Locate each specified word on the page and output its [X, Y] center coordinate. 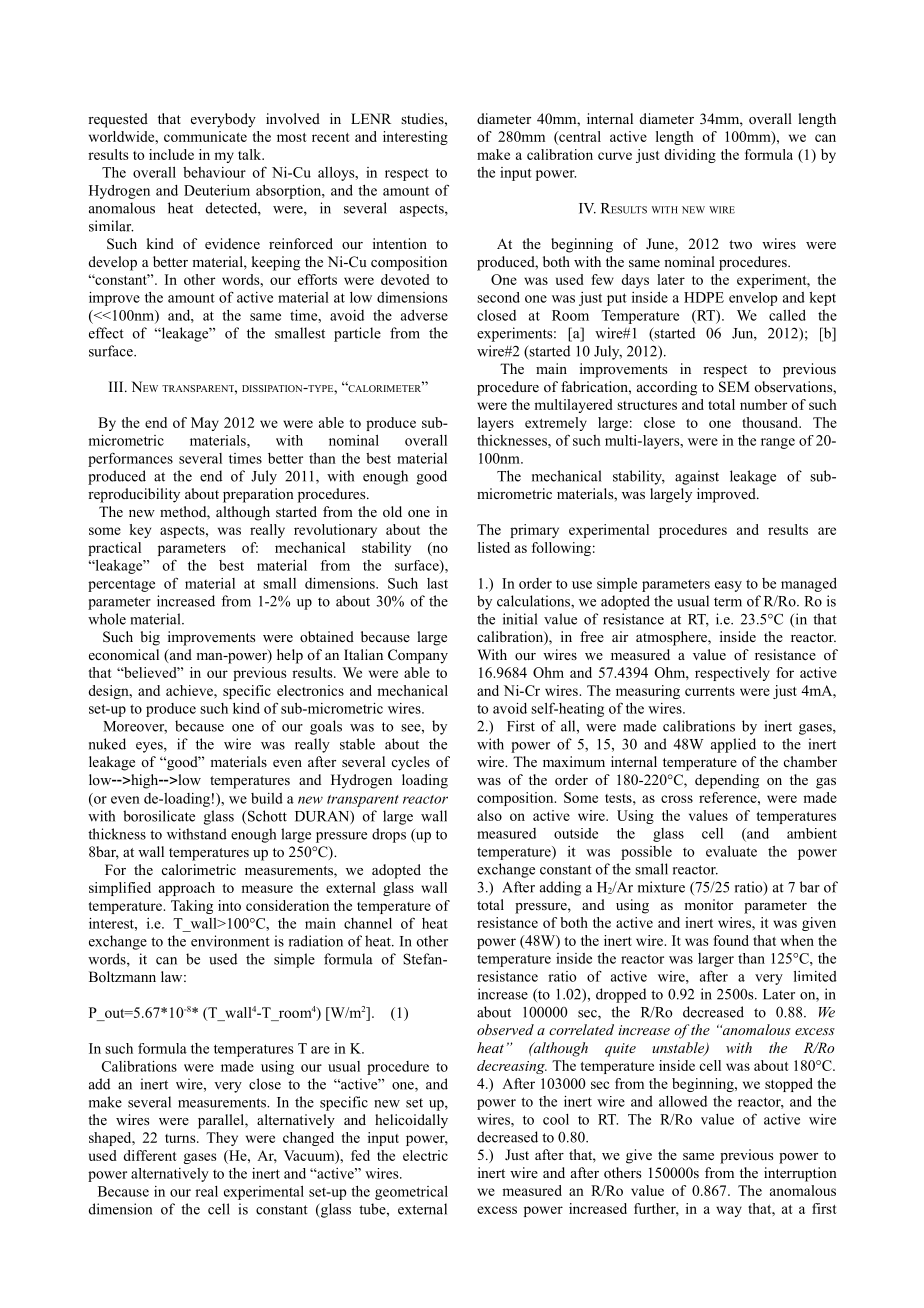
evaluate [731, 851]
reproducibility [134, 495]
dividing [690, 156]
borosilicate [159, 816]
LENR [371, 118]
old [392, 511]
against [697, 477]
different [150, 1155]
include [171, 154]
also [489, 815]
